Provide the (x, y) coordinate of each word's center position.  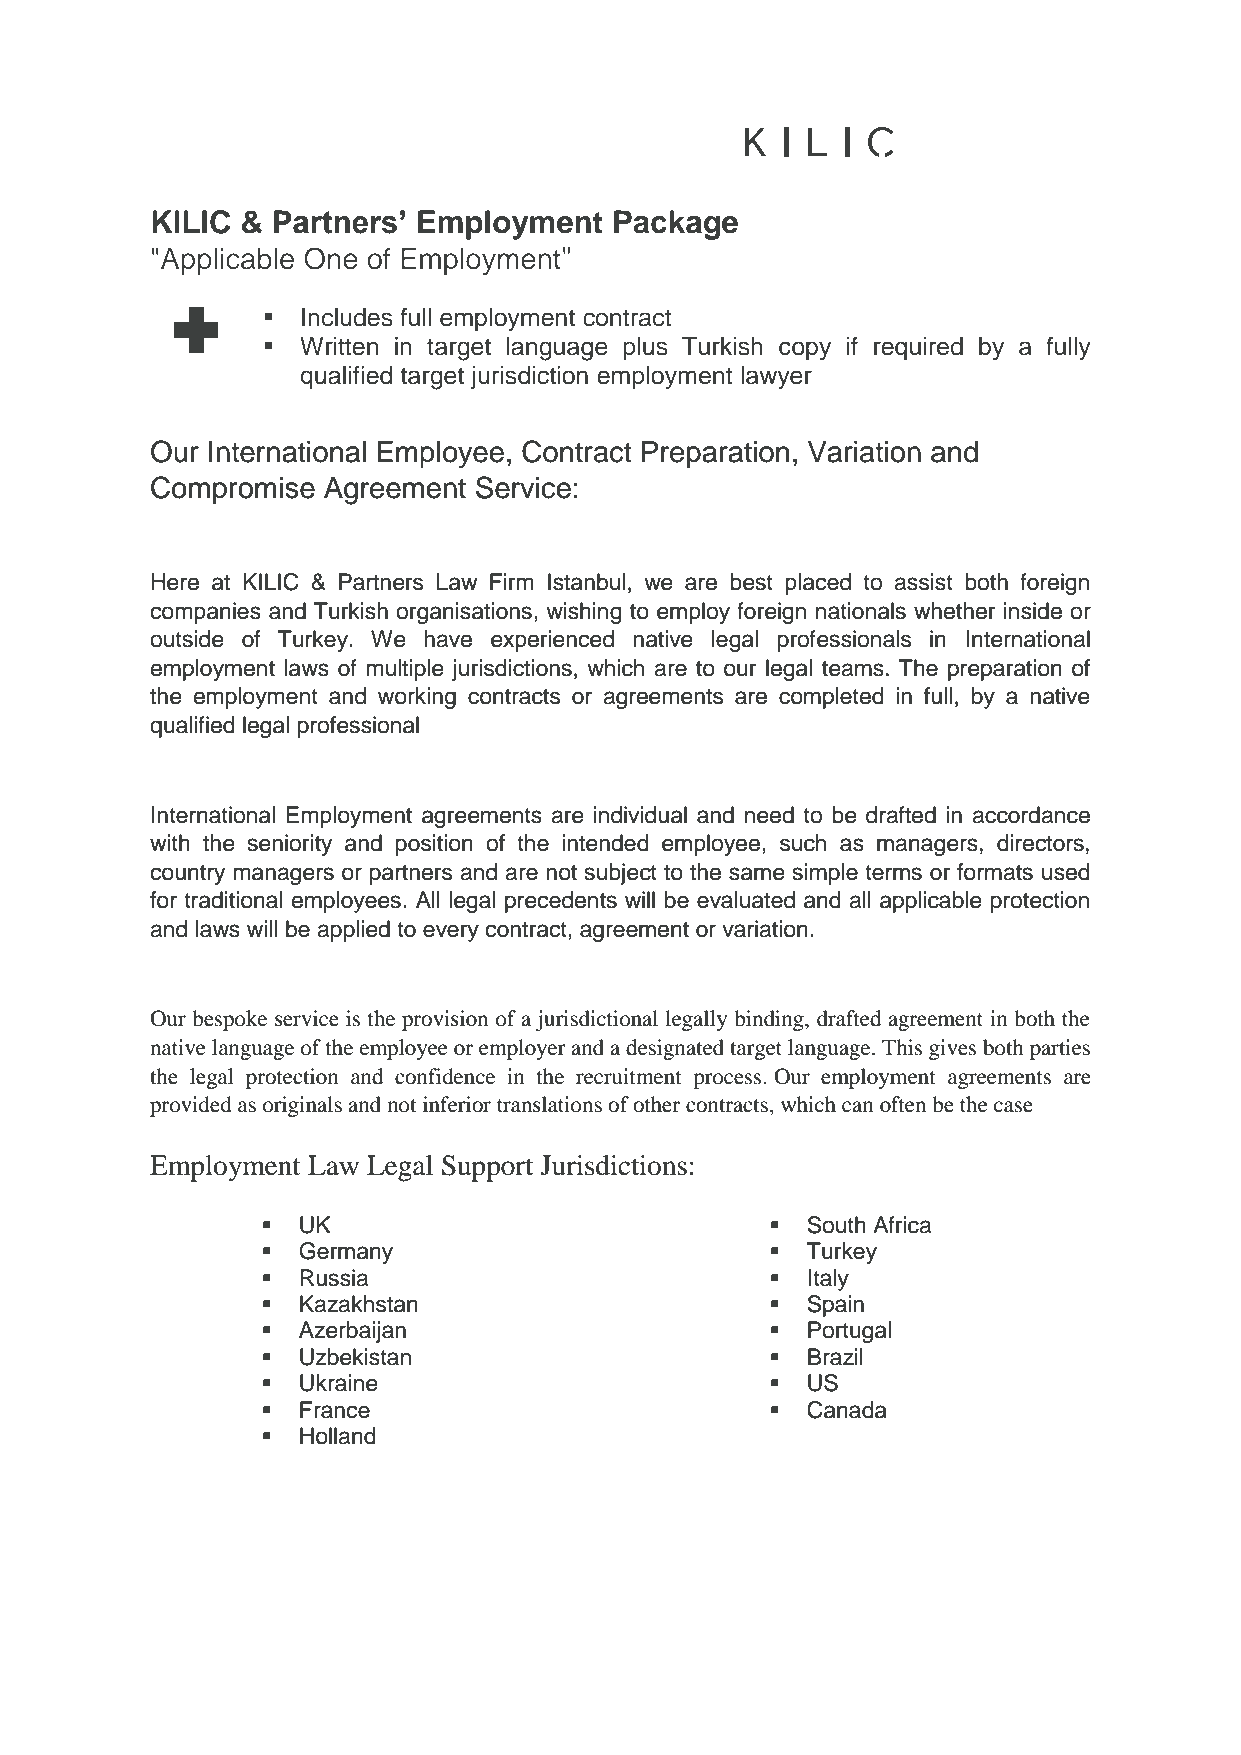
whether (955, 611)
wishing (584, 613)
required (918, 348)
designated (675, 1049)
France (335, 1410)
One (331, 258)
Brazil (835, 1357)
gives (952, 1049)
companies (206, 613)
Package (676, 225)
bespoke (229, 1020)
